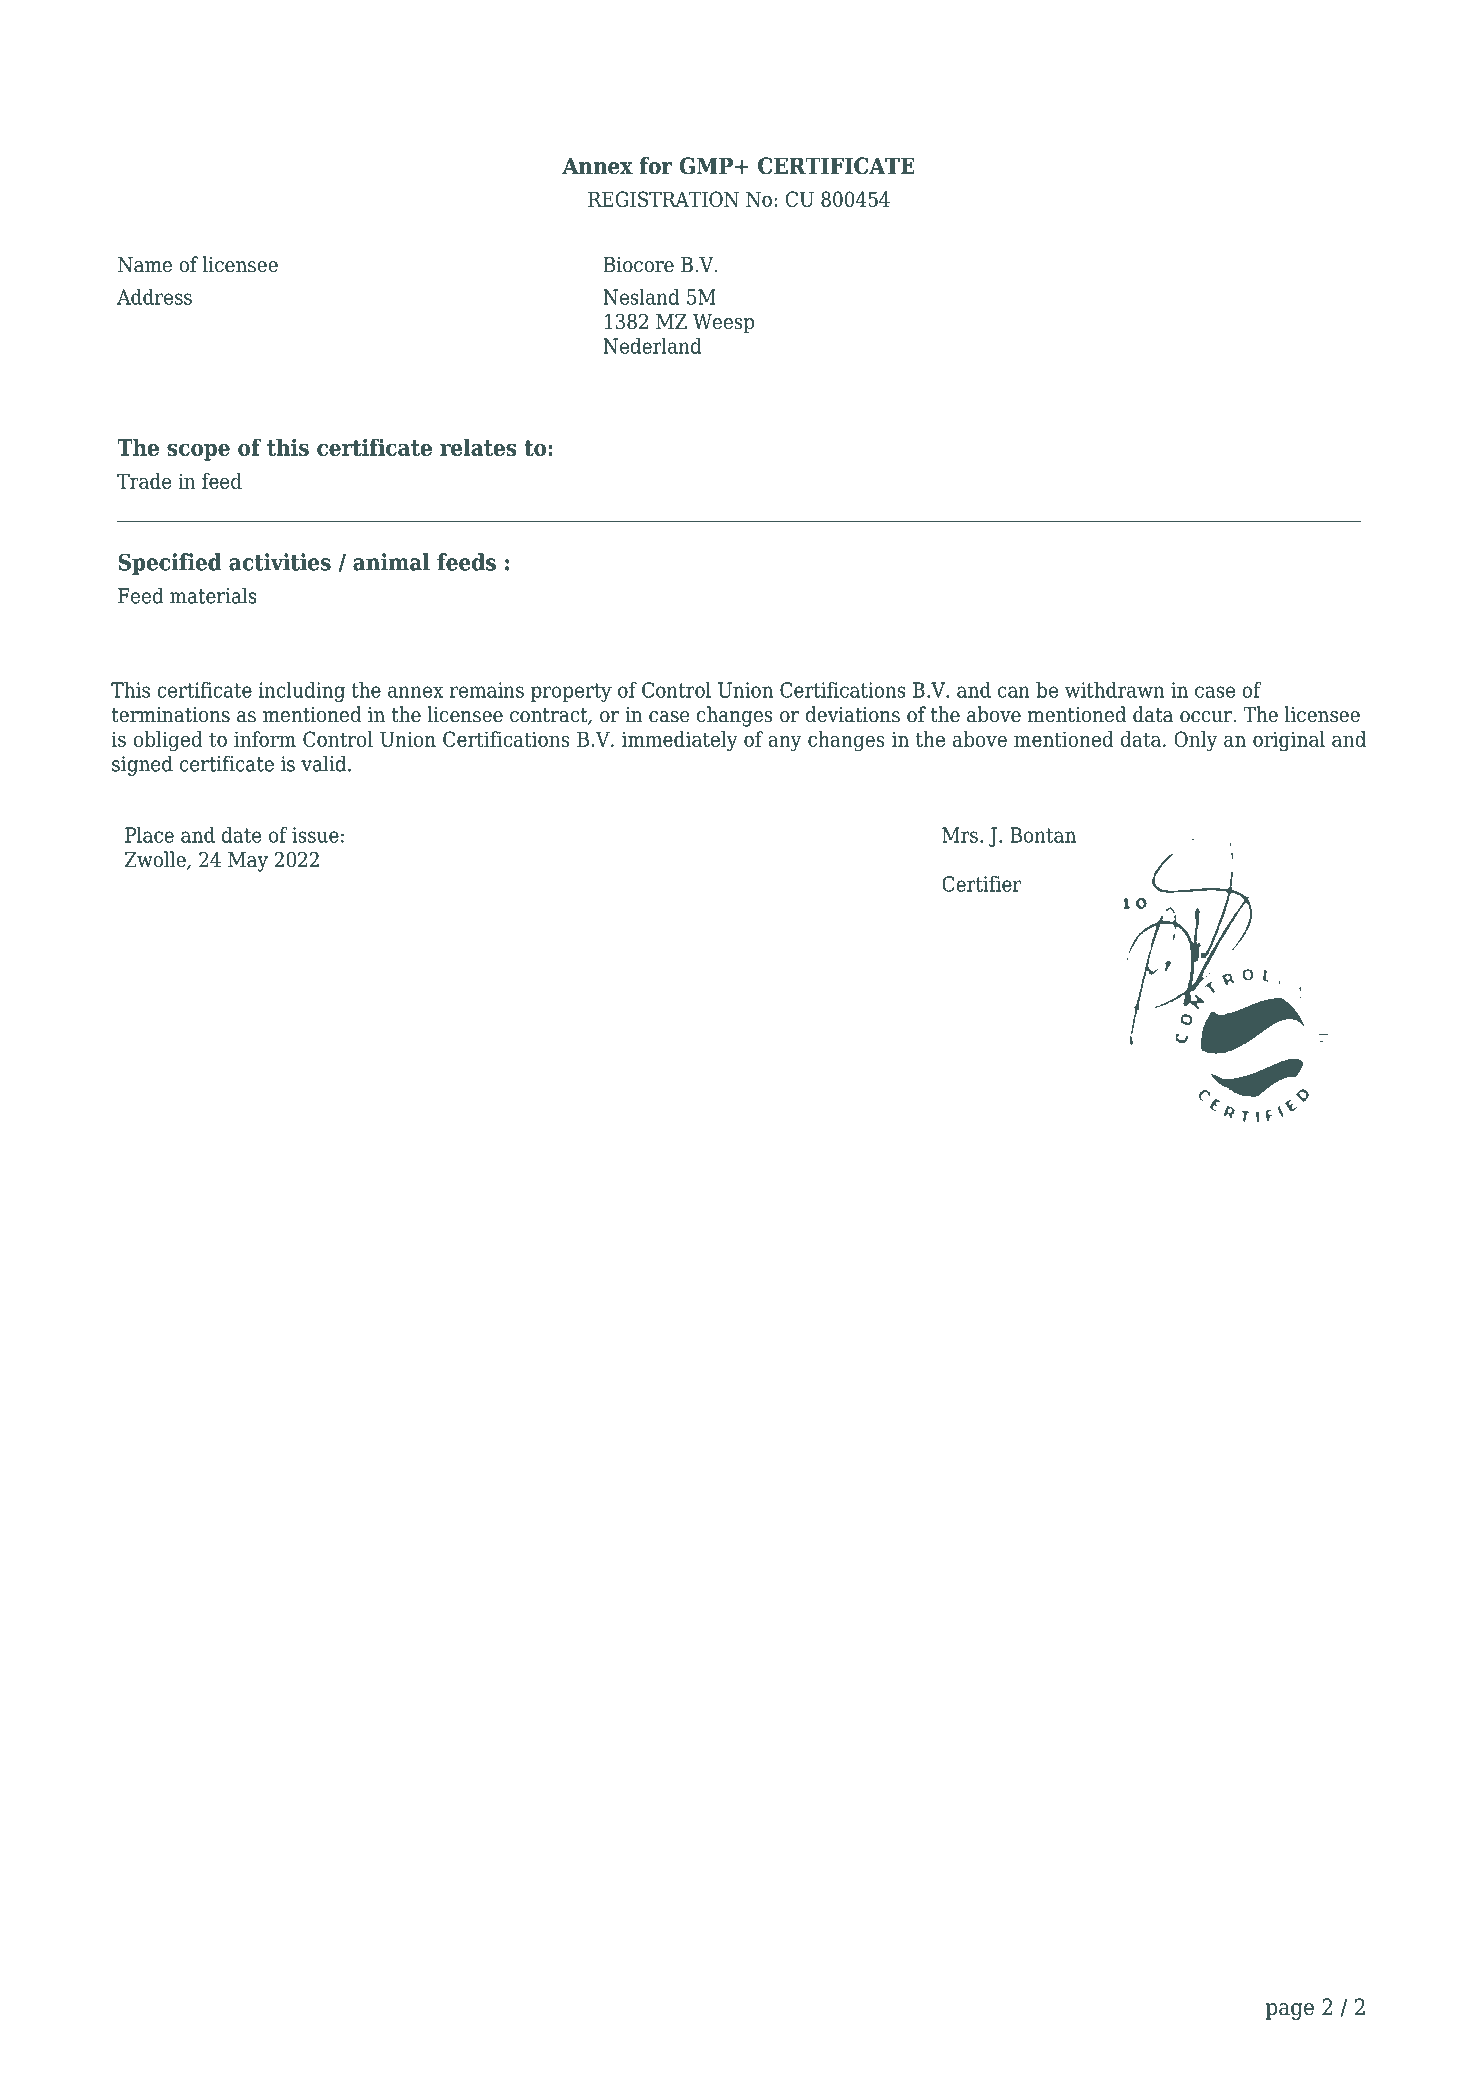  What do you see at coordinates (663, 199) in the document?
I see `REGISTRATION` at bounding box center [663, 199].
